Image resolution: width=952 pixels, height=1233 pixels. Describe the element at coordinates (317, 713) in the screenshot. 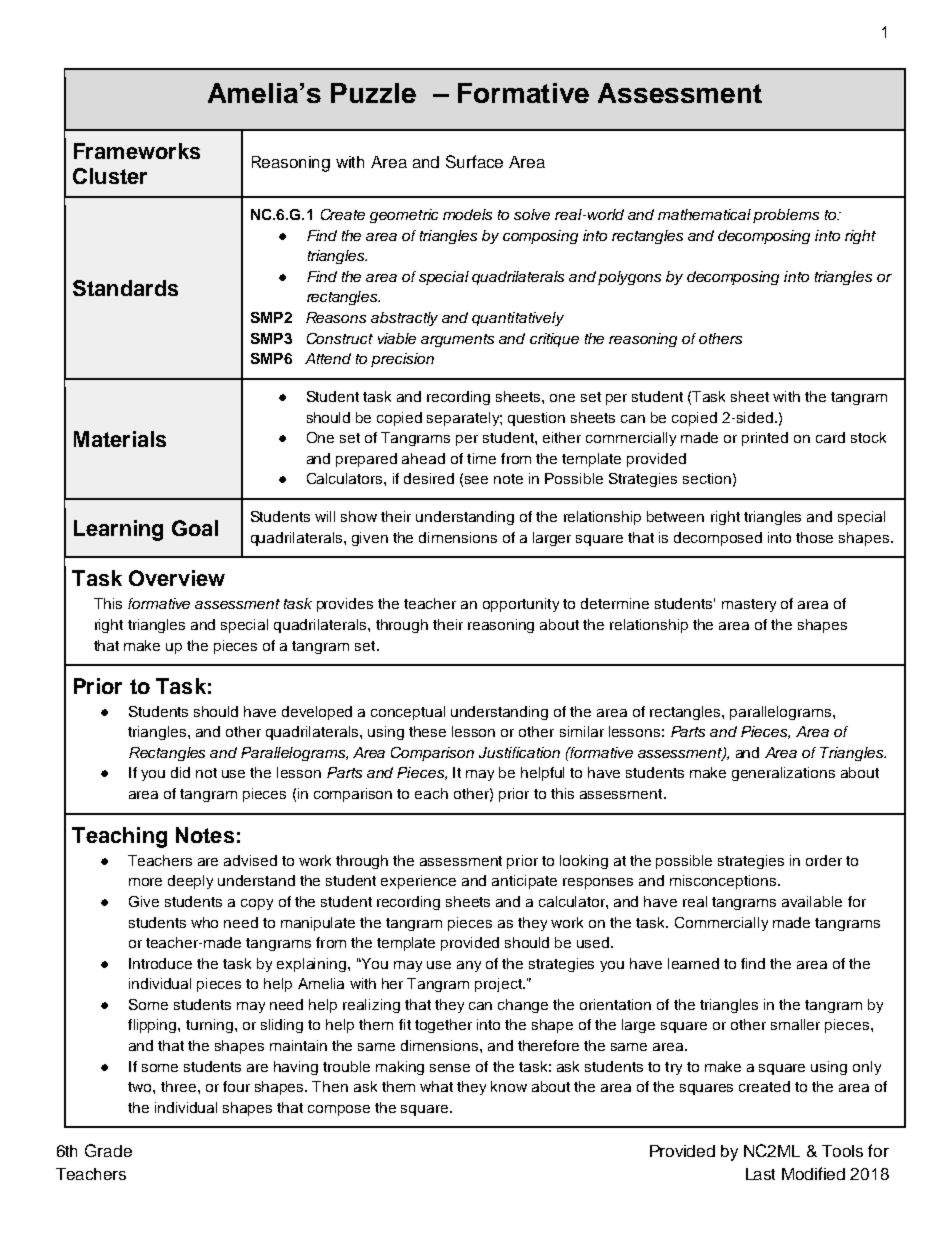

I see `developed` at that location.
